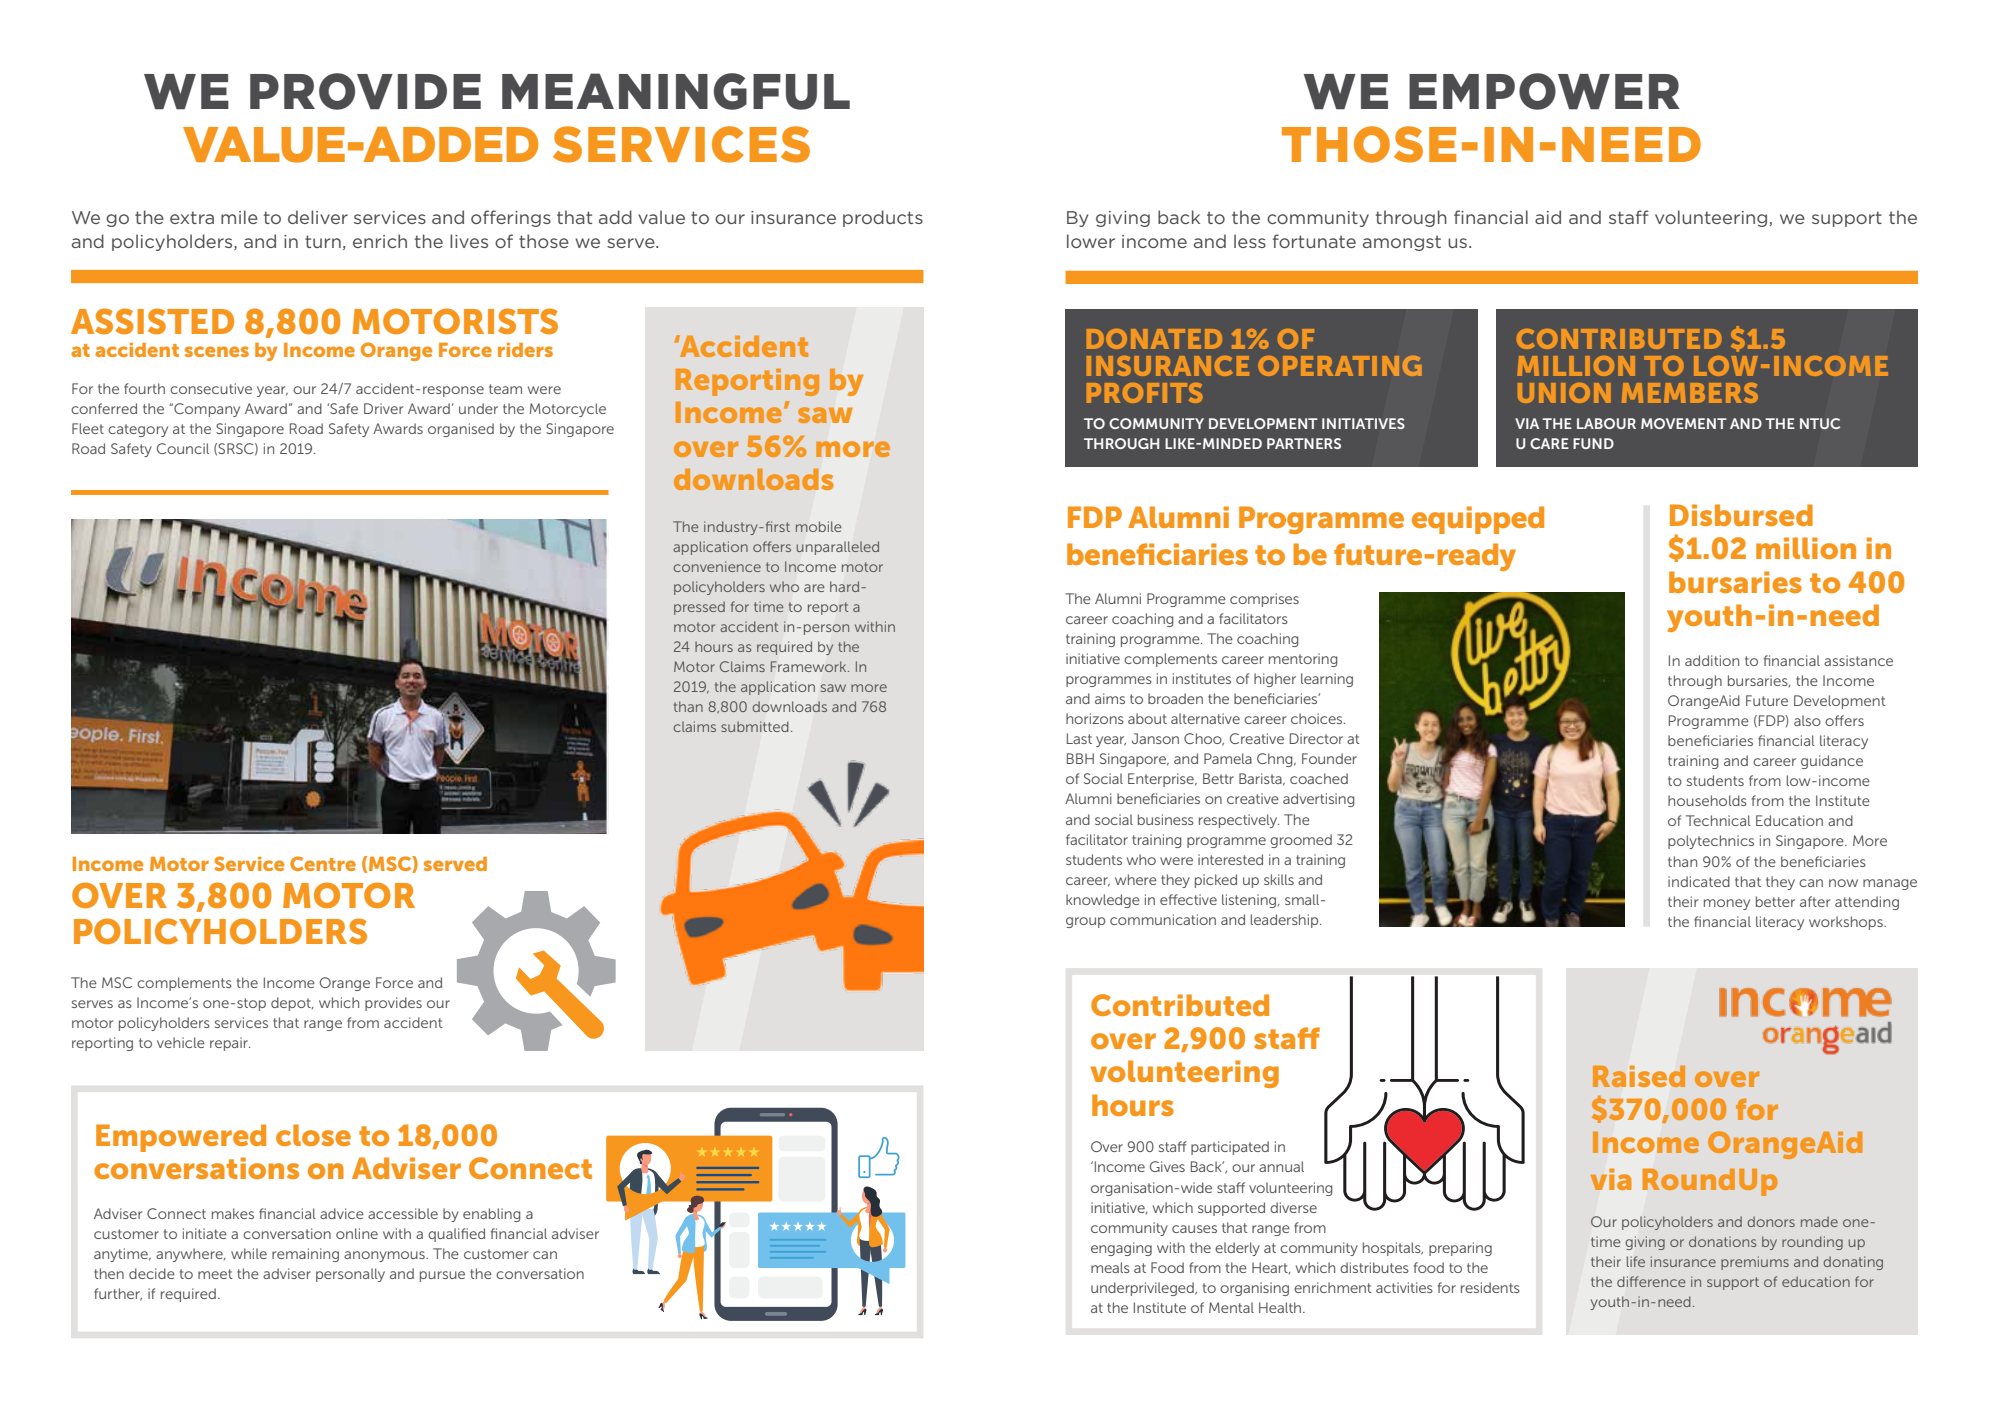 The height and width of the screenshot is (1406, 1989). I want to click on Last, so click(1079, 738).
